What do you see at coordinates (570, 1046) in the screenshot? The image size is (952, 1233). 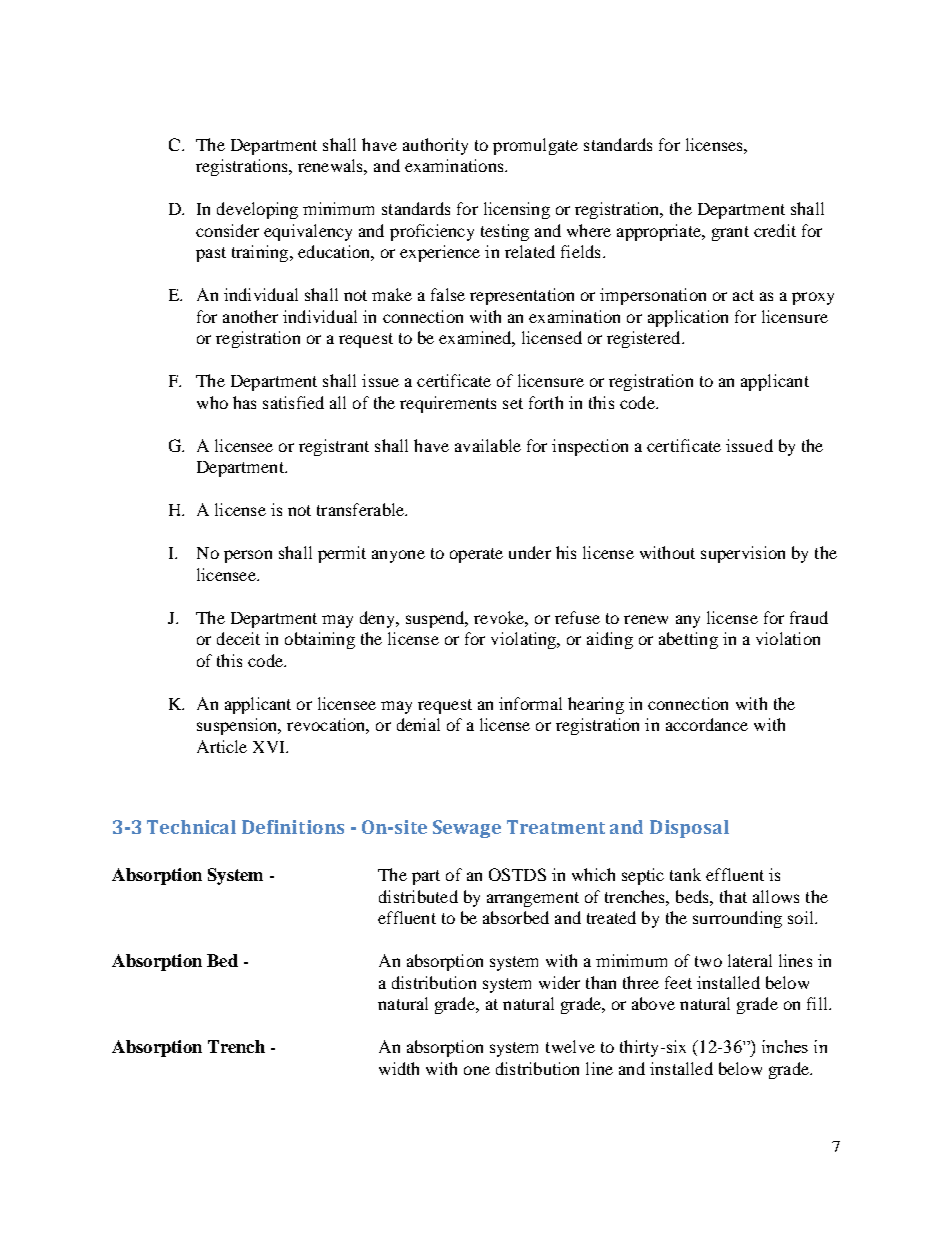 I see `twelve` at bounding box center [570, 1046].
